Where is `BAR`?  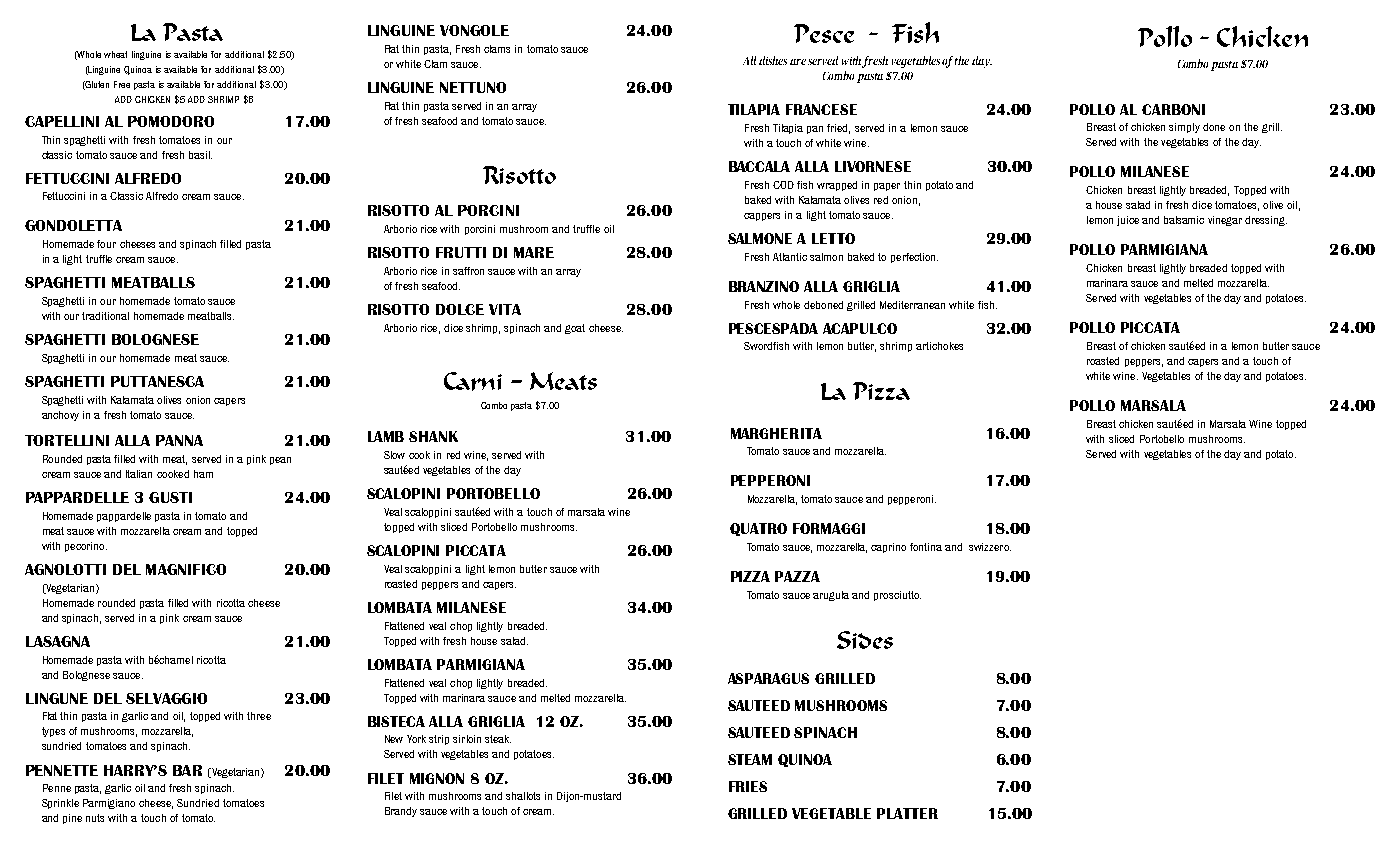 BAR is located at coordinates (187, 770).
